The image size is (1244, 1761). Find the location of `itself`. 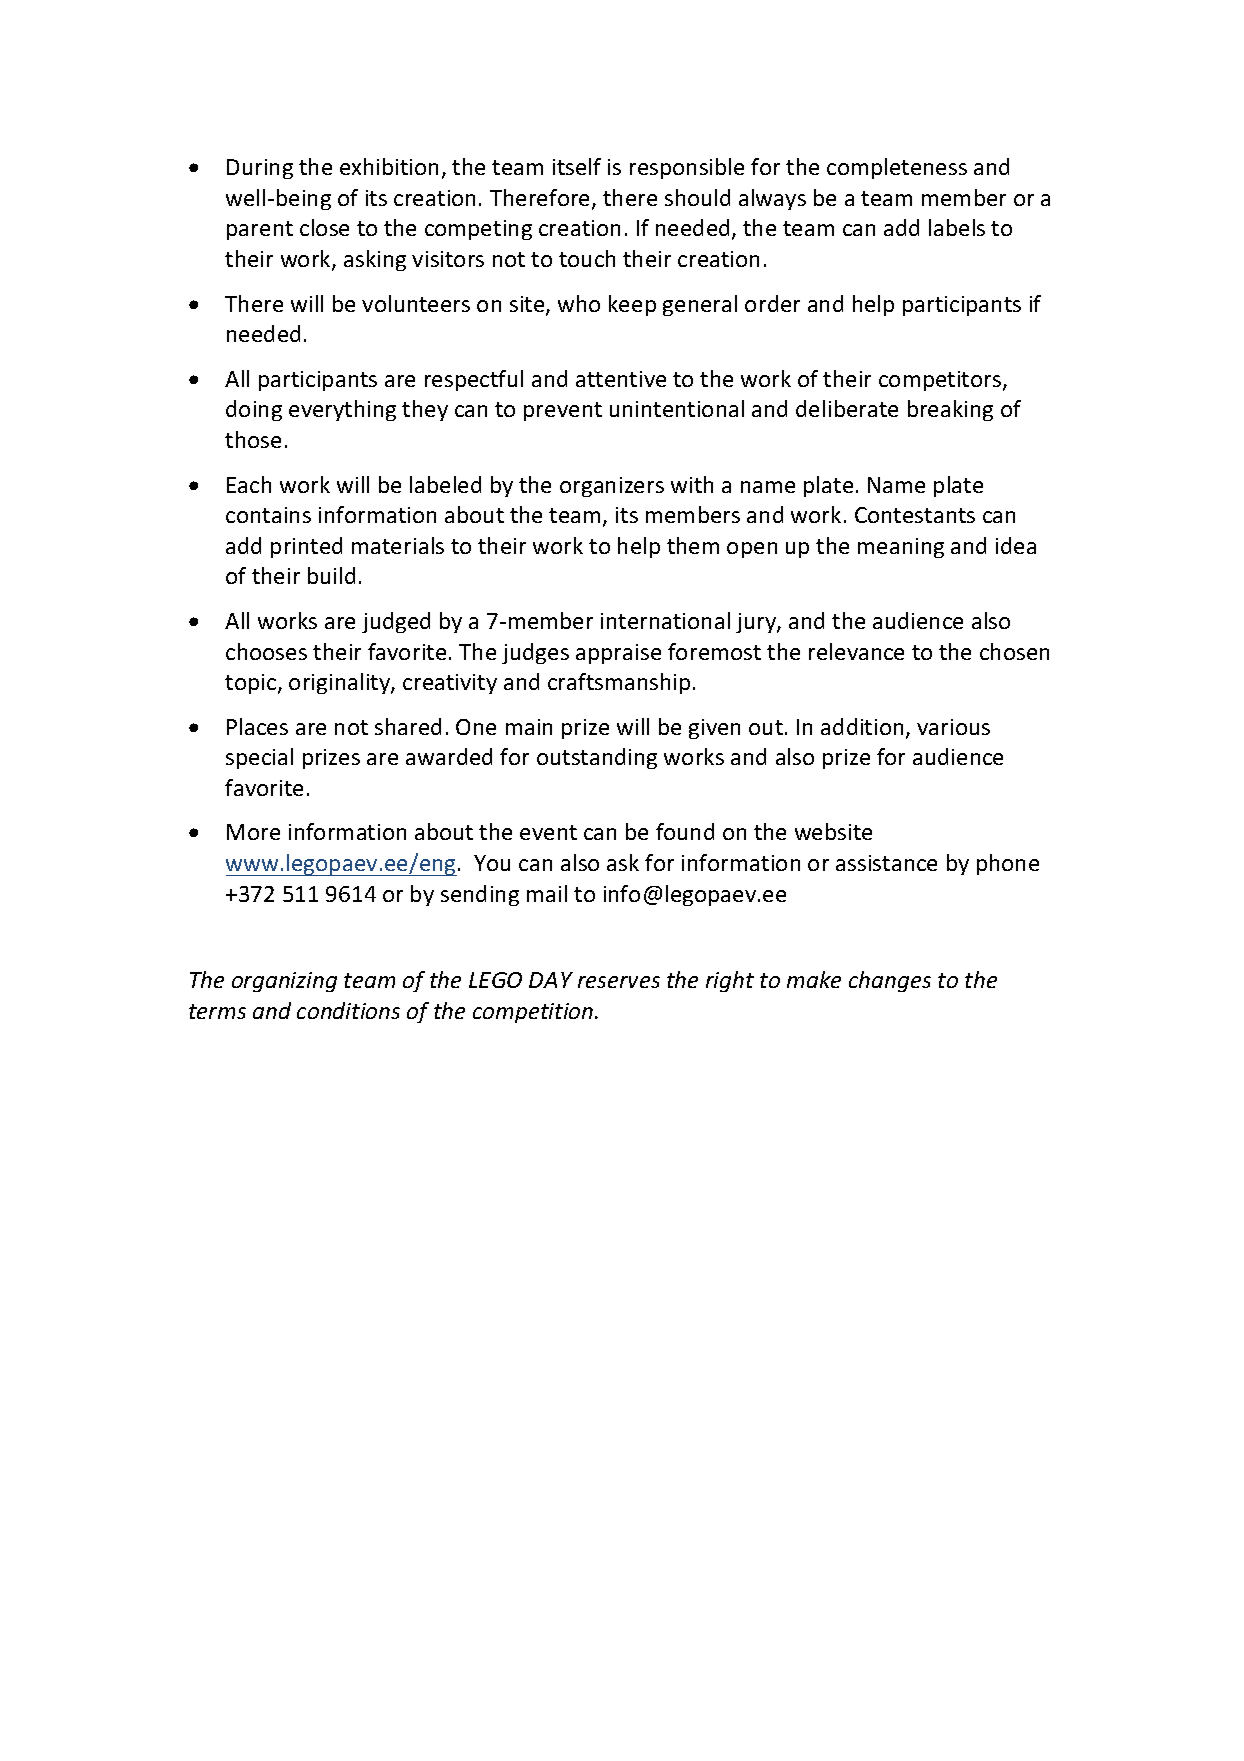

itself is located at coordinates (577, 166).
